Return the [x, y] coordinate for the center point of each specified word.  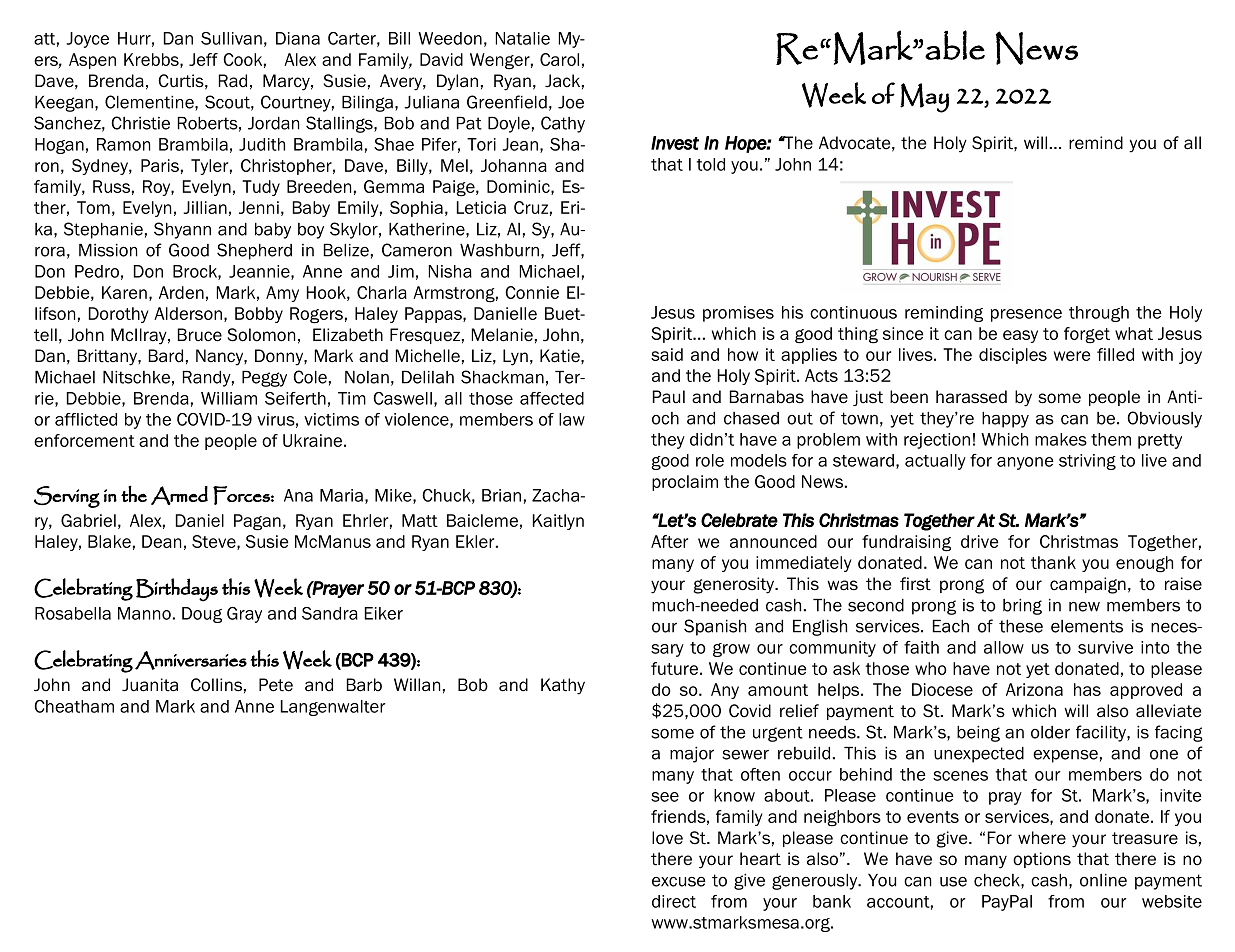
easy [1020, 336]
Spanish [715, 627]
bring [1022, 607]
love [667, 838]
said [667, 354]
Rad [233, 81]
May [924, 98]
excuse [678, 882]
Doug [202, 615]
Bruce [200, 335]
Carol [559, 59]
